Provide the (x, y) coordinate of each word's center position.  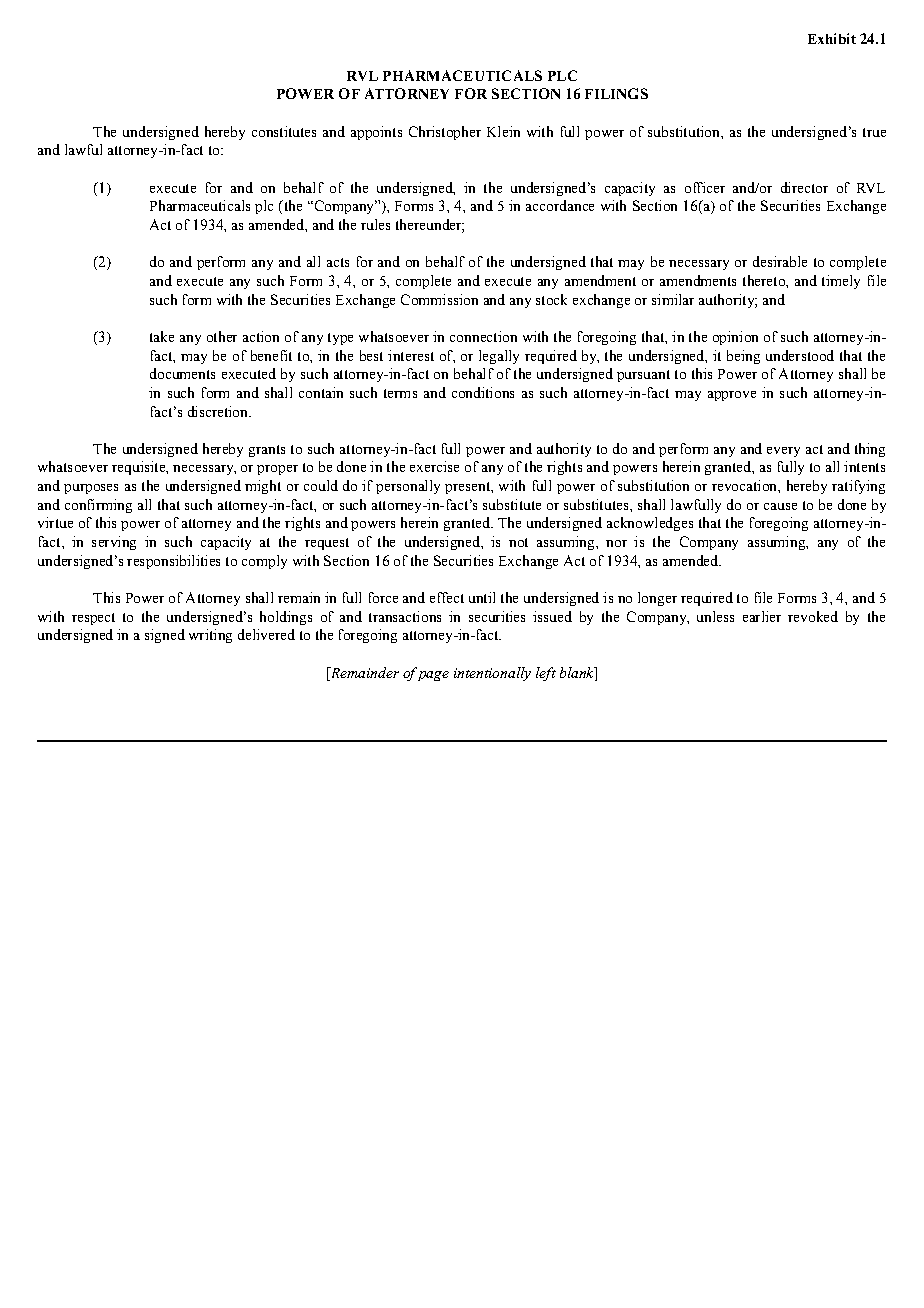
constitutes (284, 131)
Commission (439, 299)
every (783, 452)
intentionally (492, 674)
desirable (780, 261)
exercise (434, 466)
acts (338, 262)
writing (210, 636)
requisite (139, 468)
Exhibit (832, 38)
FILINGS (616, 93)
